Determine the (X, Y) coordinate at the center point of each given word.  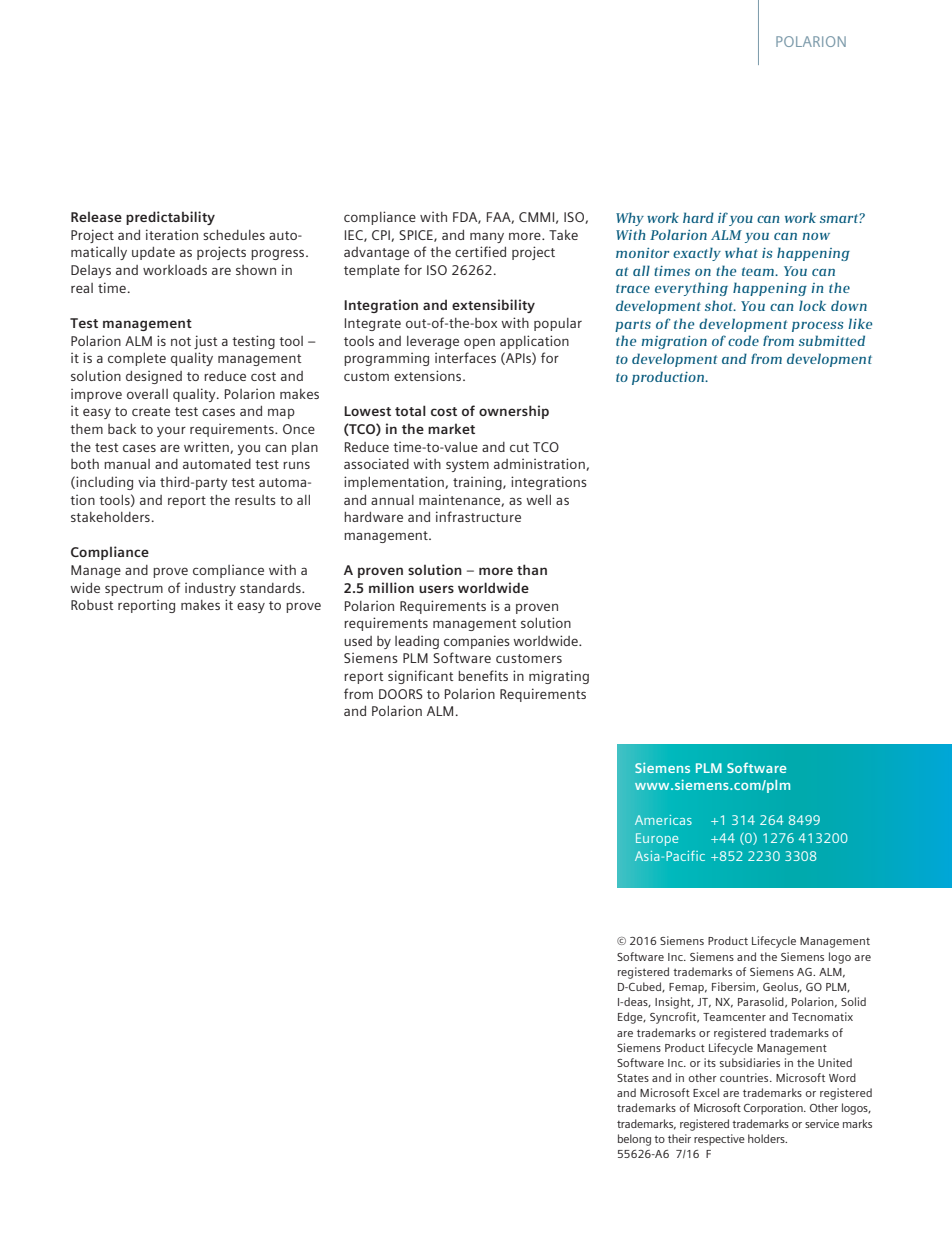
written (207, 447)
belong (634, 1140)
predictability (170, 218)
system (467, 466)
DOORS (401, 694)
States (633, 1078)
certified (480, 251)
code (743, 340)
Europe (657, 839)
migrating (559, 677)
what (741, 252)
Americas (663, 820)
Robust (92, 605)
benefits (483, 675)
